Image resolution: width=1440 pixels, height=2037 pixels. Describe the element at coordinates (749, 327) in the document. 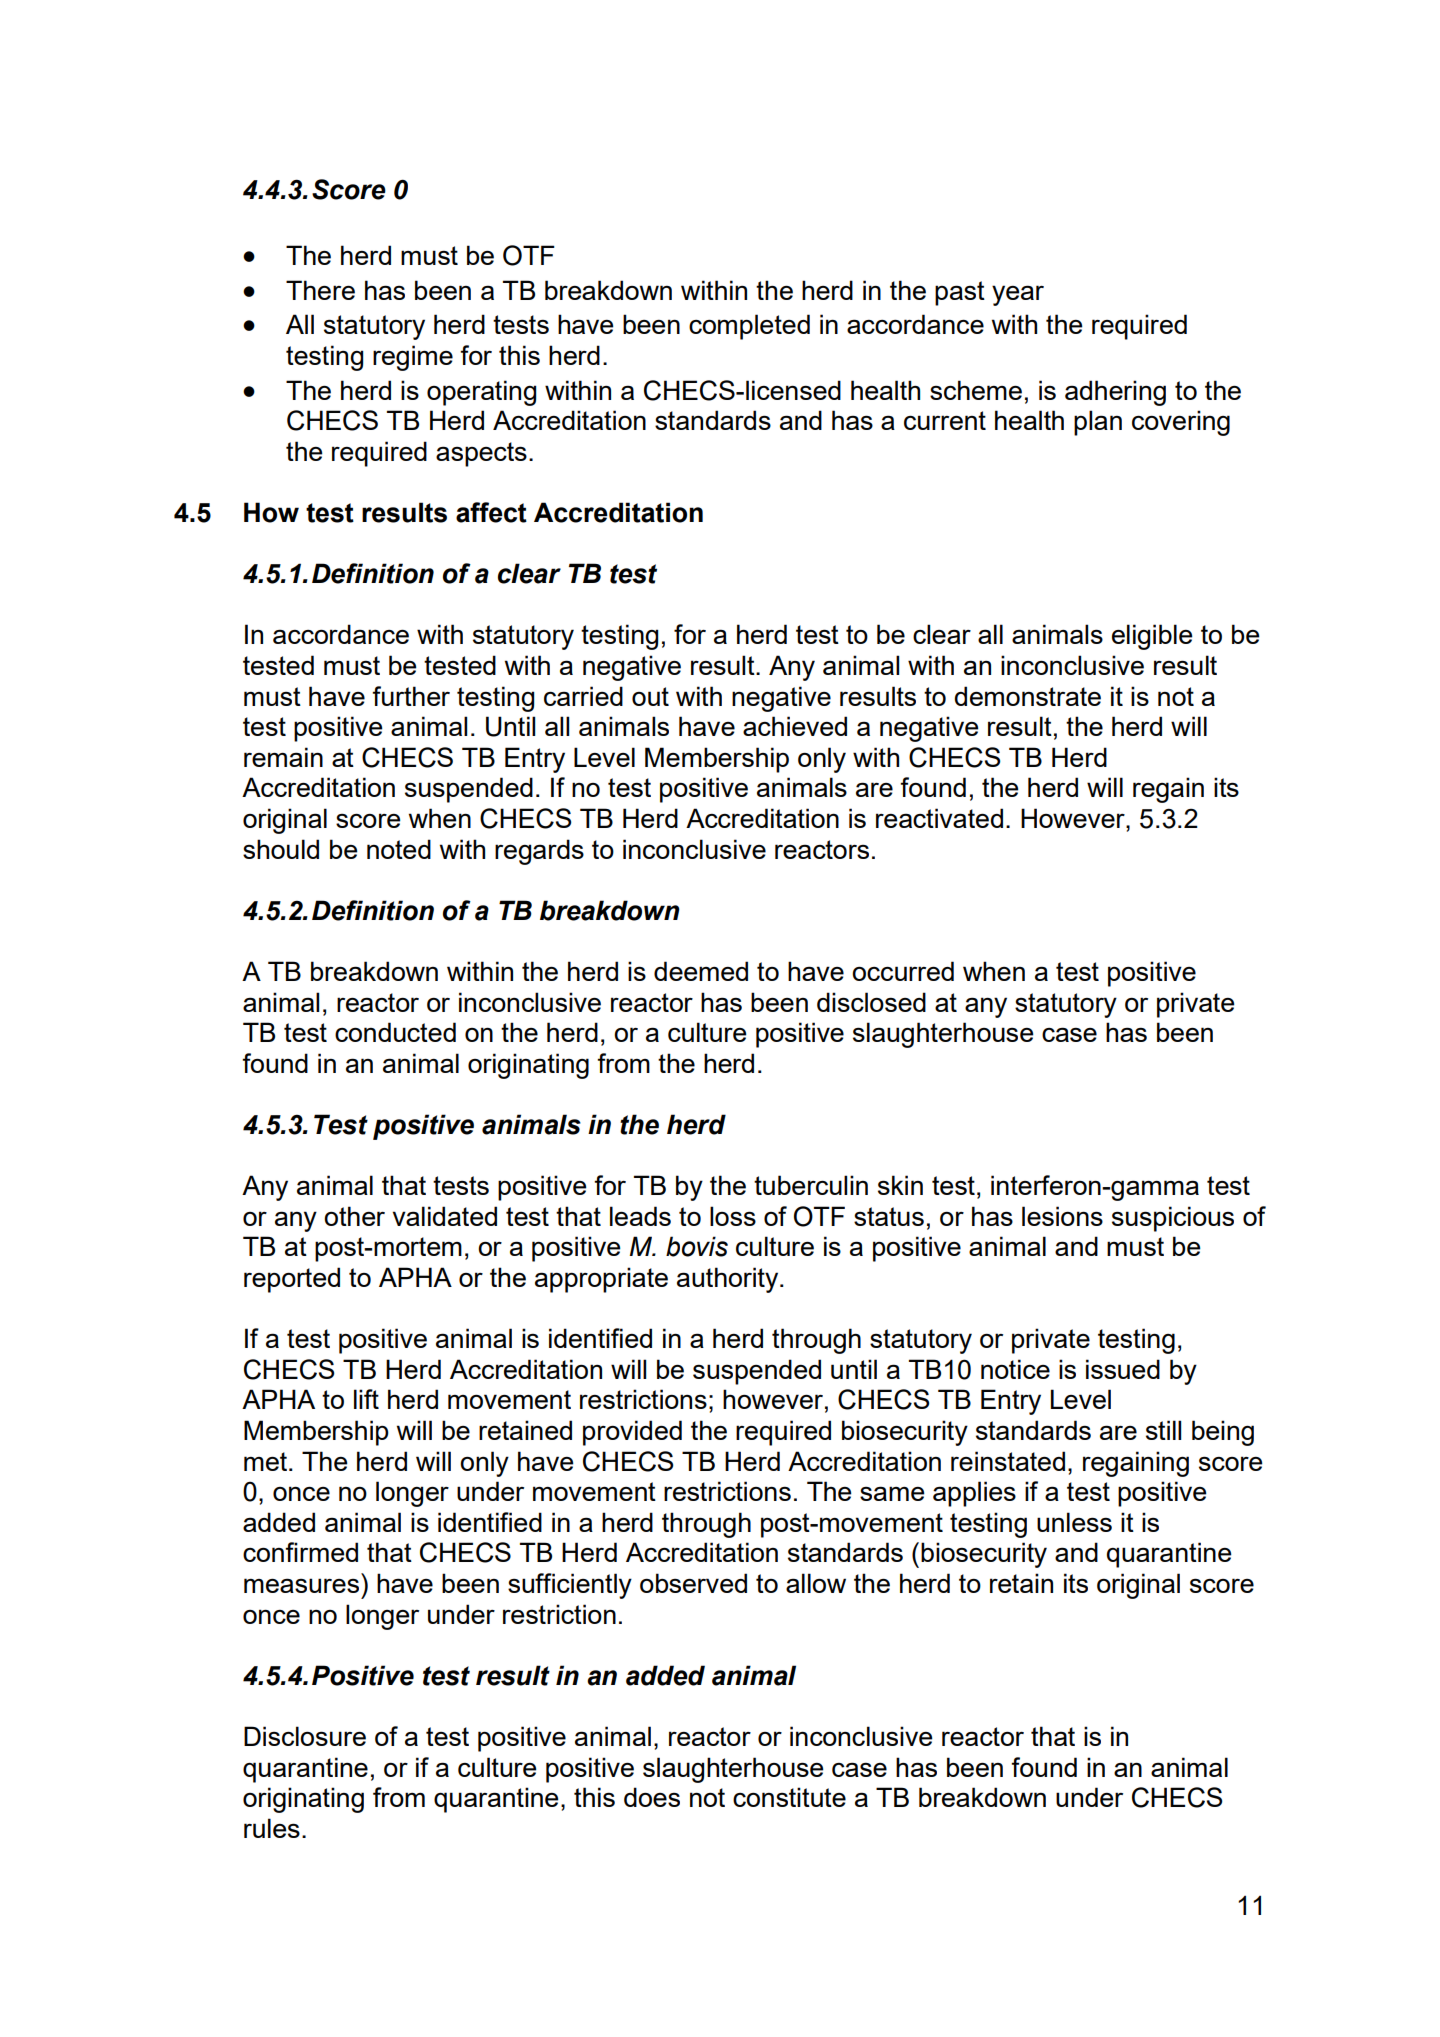

I see `completed` at that location.
